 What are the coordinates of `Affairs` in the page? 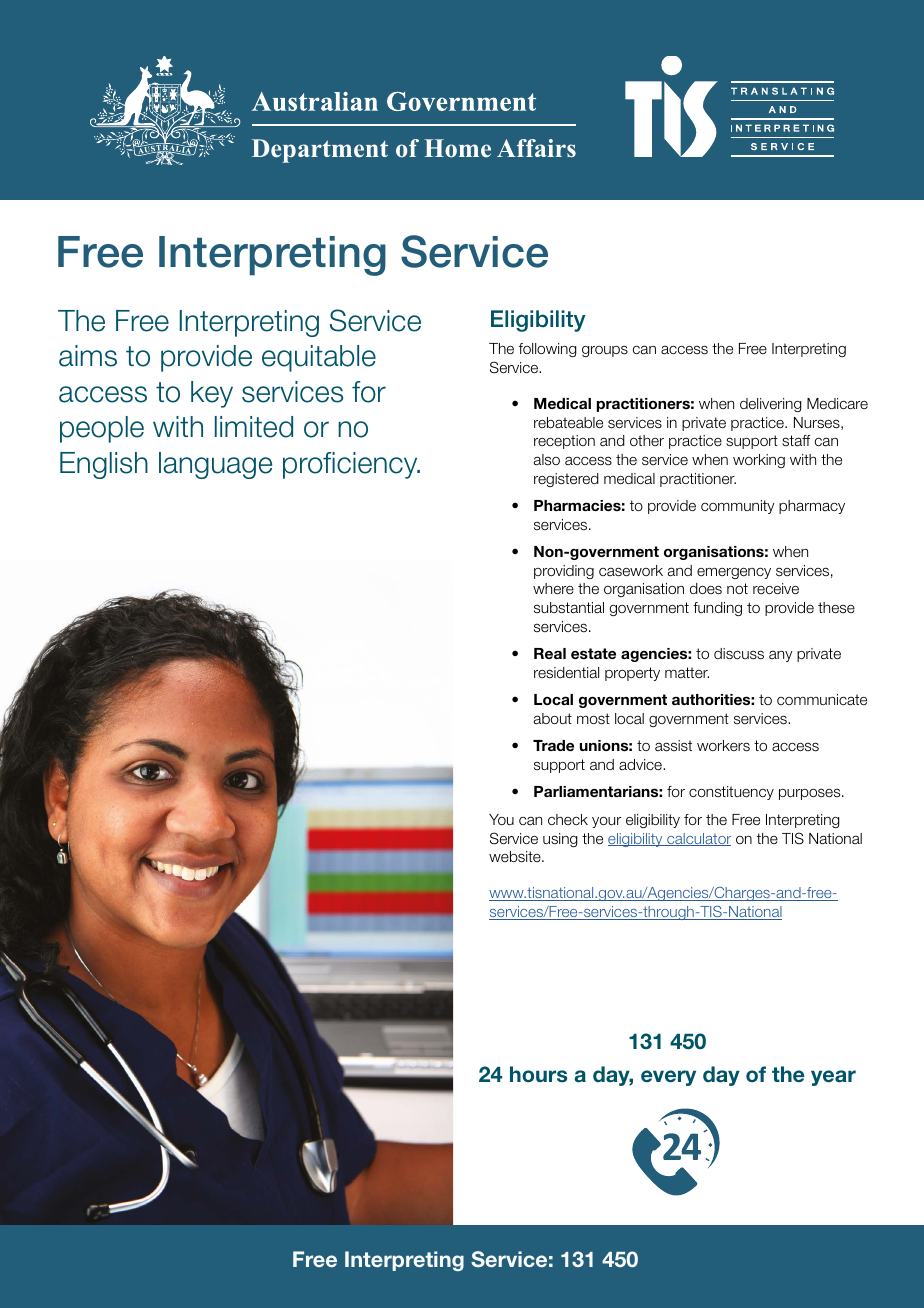 It's located at (536, 148).
